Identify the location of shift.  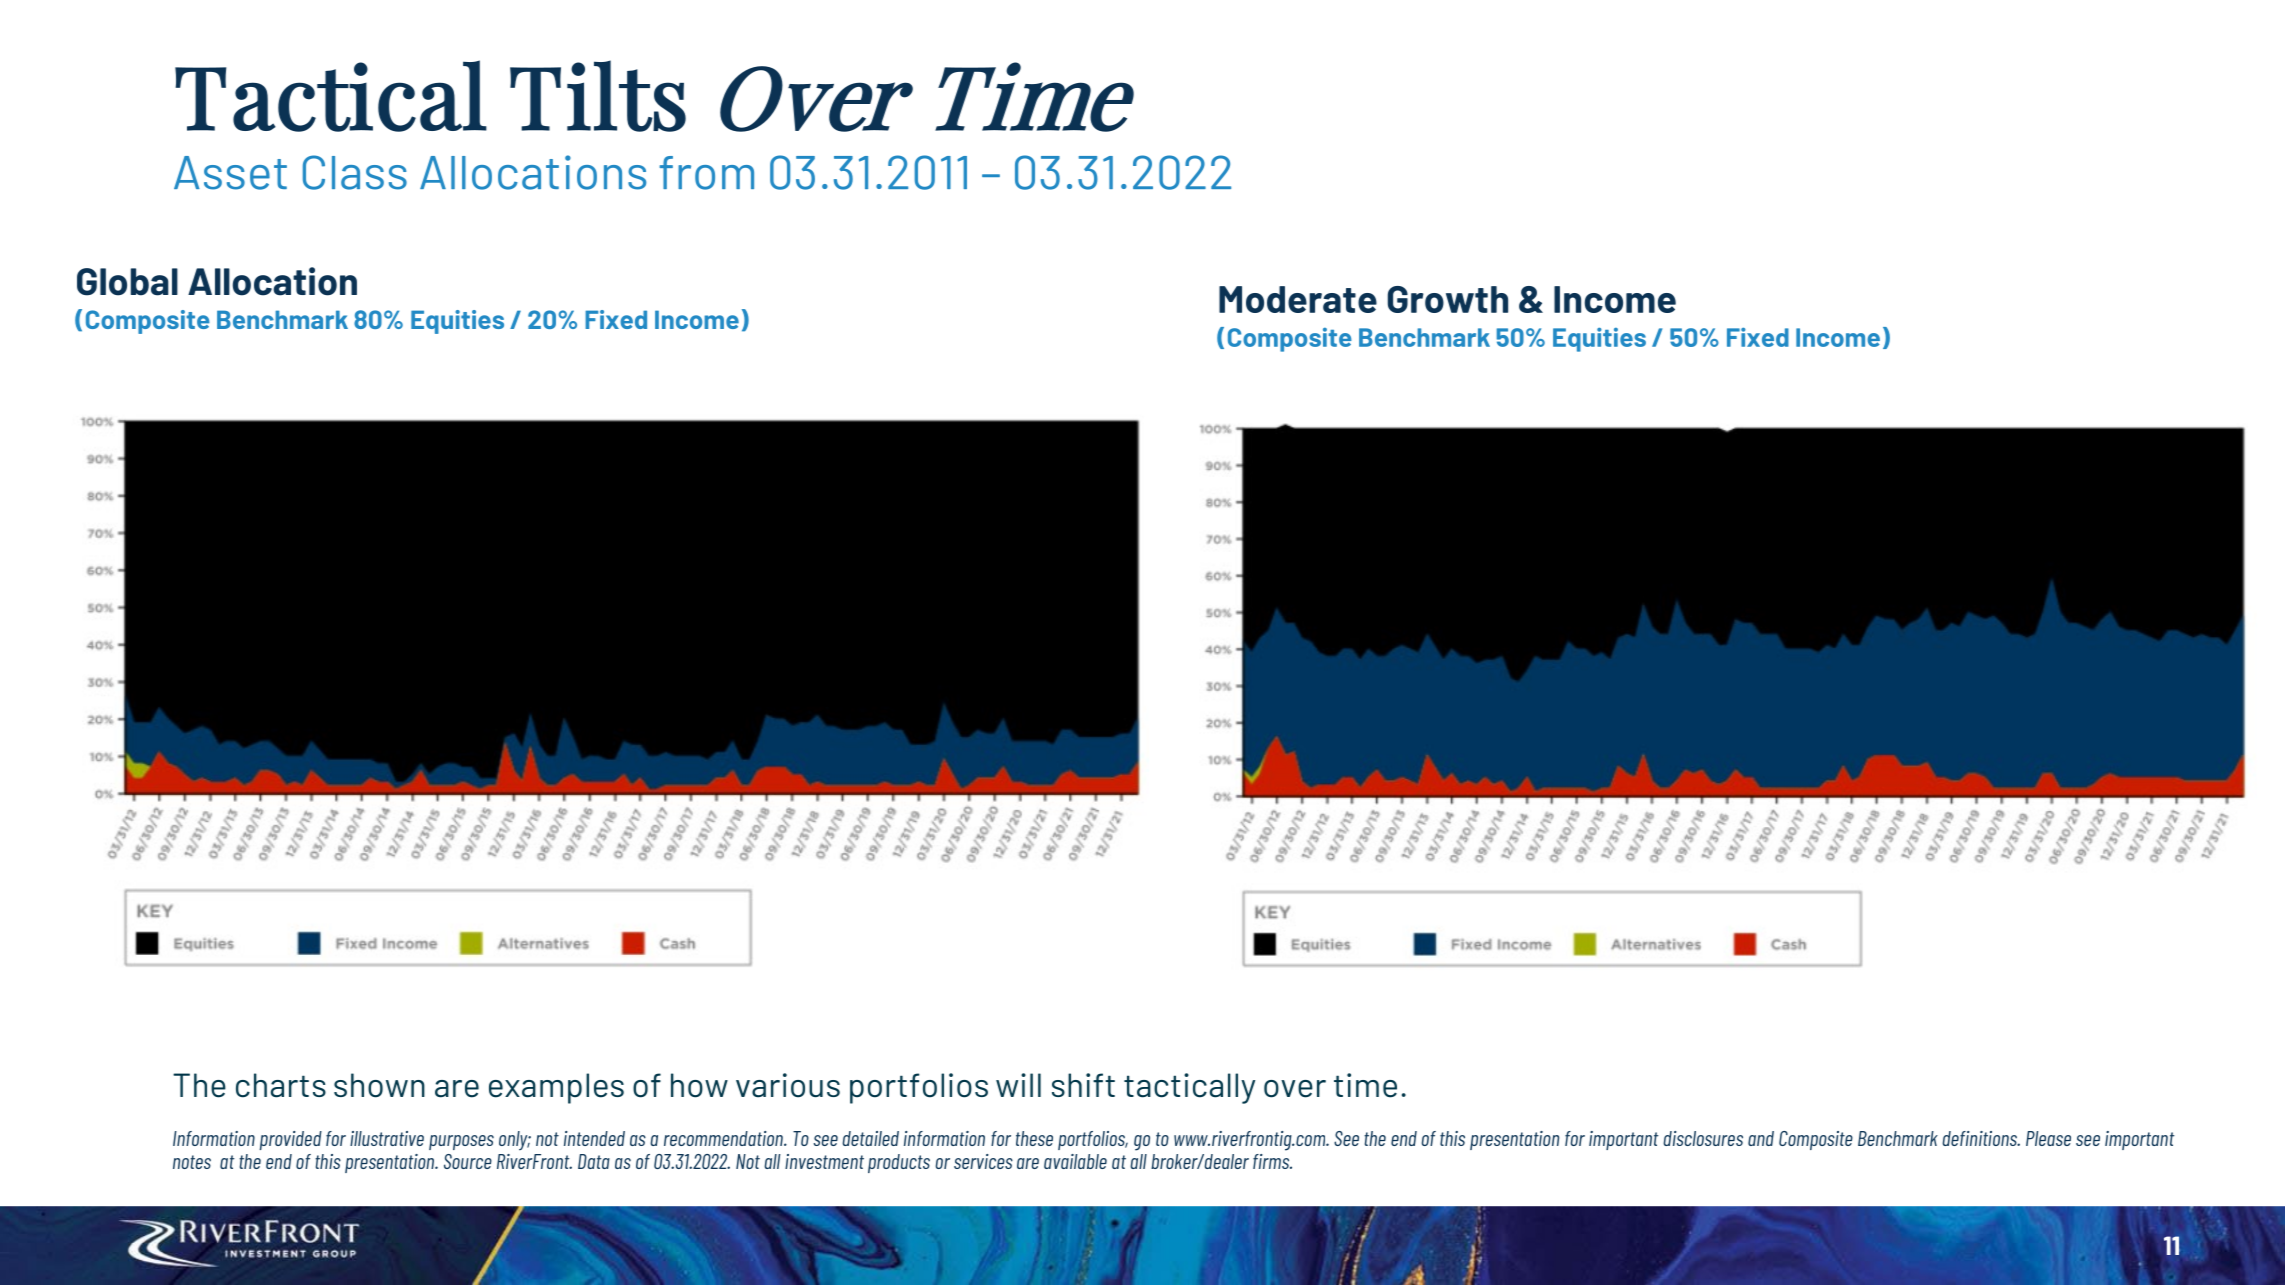
(1083, 1085).
